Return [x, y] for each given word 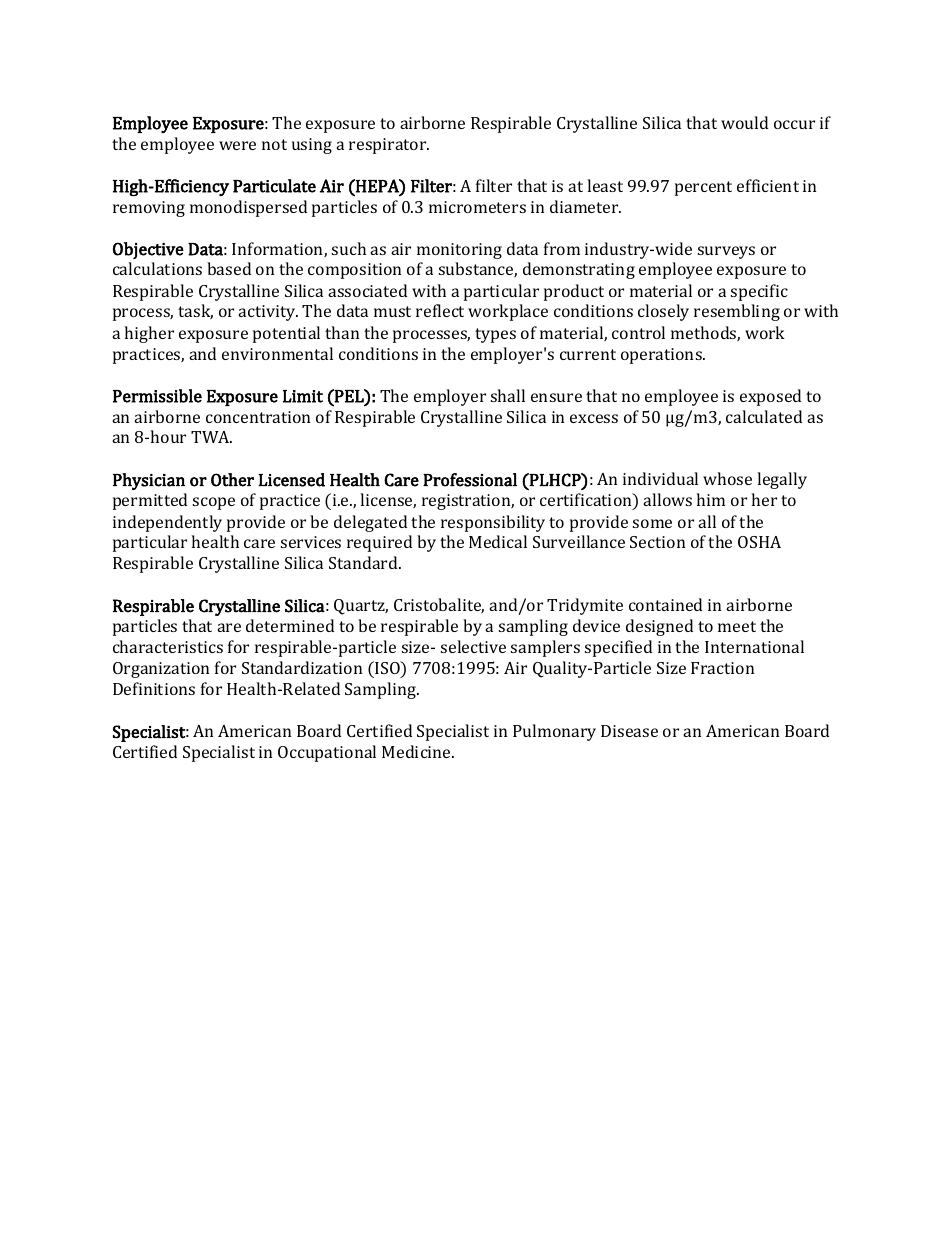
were [237, 145]
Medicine [417, 751]
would [744, 122]
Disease [629, 731]
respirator [389, 146]
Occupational [327, 753]
